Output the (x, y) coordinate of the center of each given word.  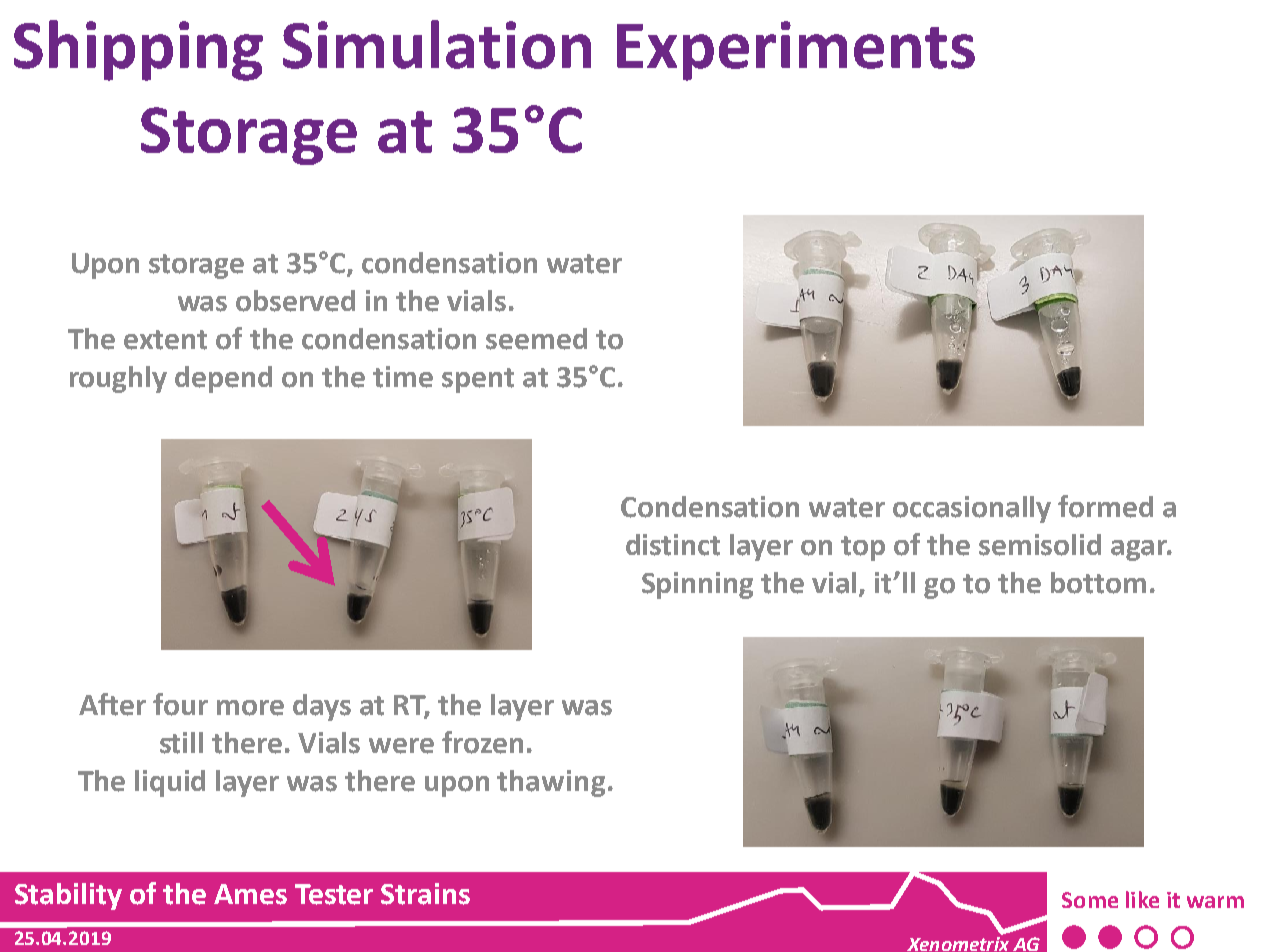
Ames (250, 894)
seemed (536, 339)
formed (1105, 506)
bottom (1098, 583)
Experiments (796, 51)
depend (223, 379)
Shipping (138, 50)
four (180, 704)
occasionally (972, 509)
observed (295, 301)
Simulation (437, 44)
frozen (482, 742)
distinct (673, 545)
